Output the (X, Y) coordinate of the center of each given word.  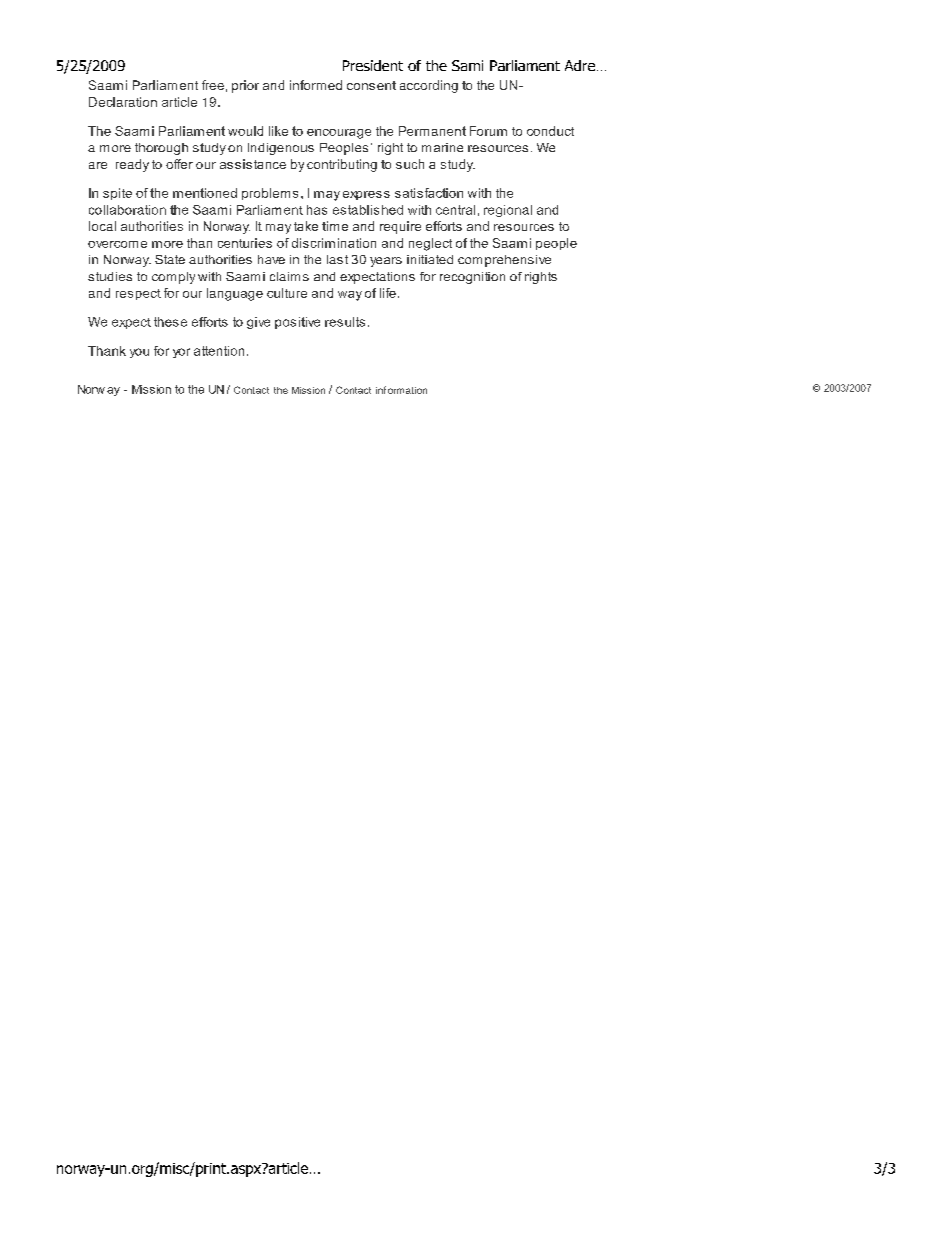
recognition (472, 278)
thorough (161, 149)
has (317, 210)
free (213, 85)
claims (289, 276)
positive (297, 323)
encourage (339, 134)
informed (316, 85)
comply (173, 278)
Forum (488, 131)
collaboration (127, 210)
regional (508, 211)
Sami (467, 65)
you (139, 353)
